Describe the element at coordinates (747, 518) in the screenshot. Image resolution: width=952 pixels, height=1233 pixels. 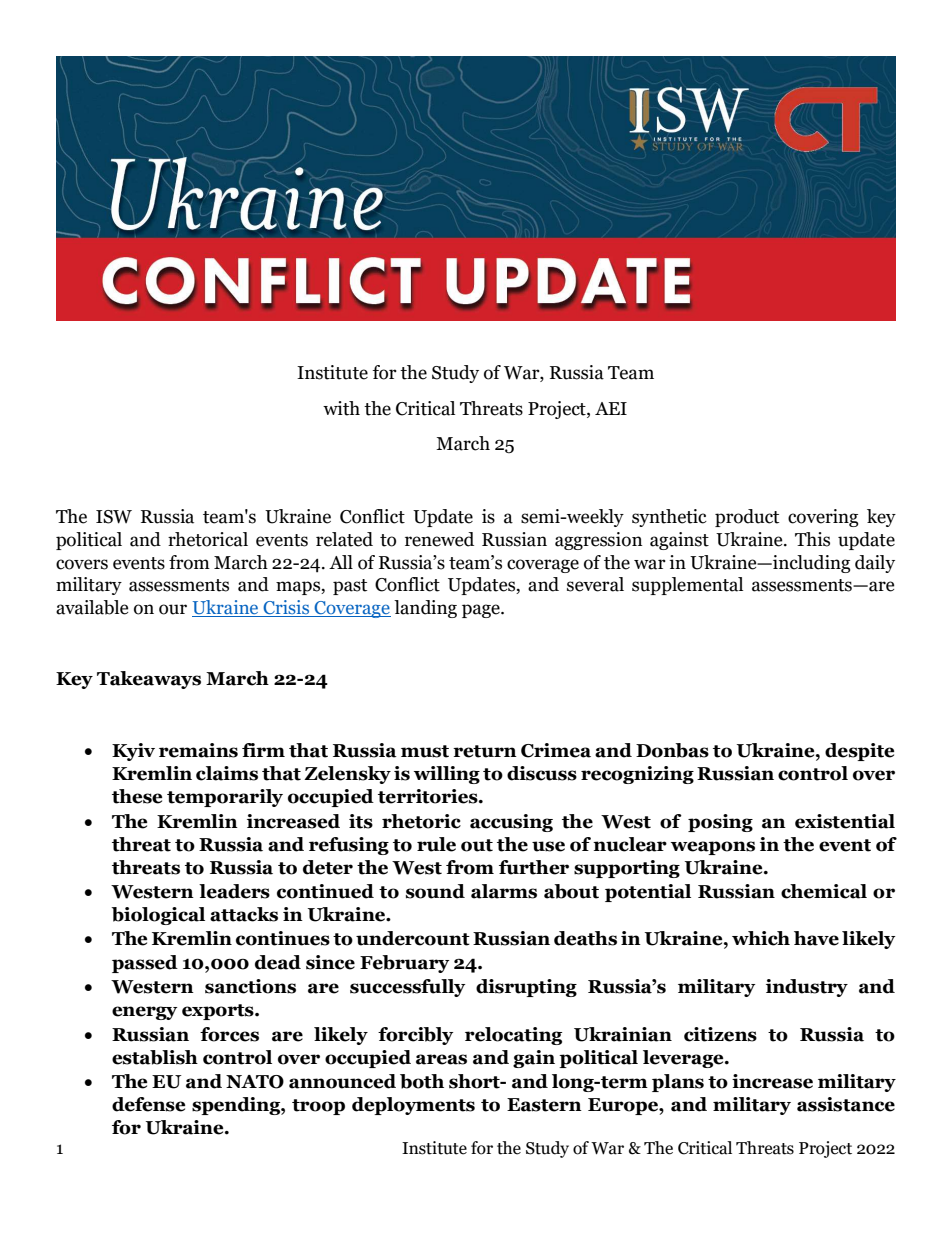
I see `product` at that location.
